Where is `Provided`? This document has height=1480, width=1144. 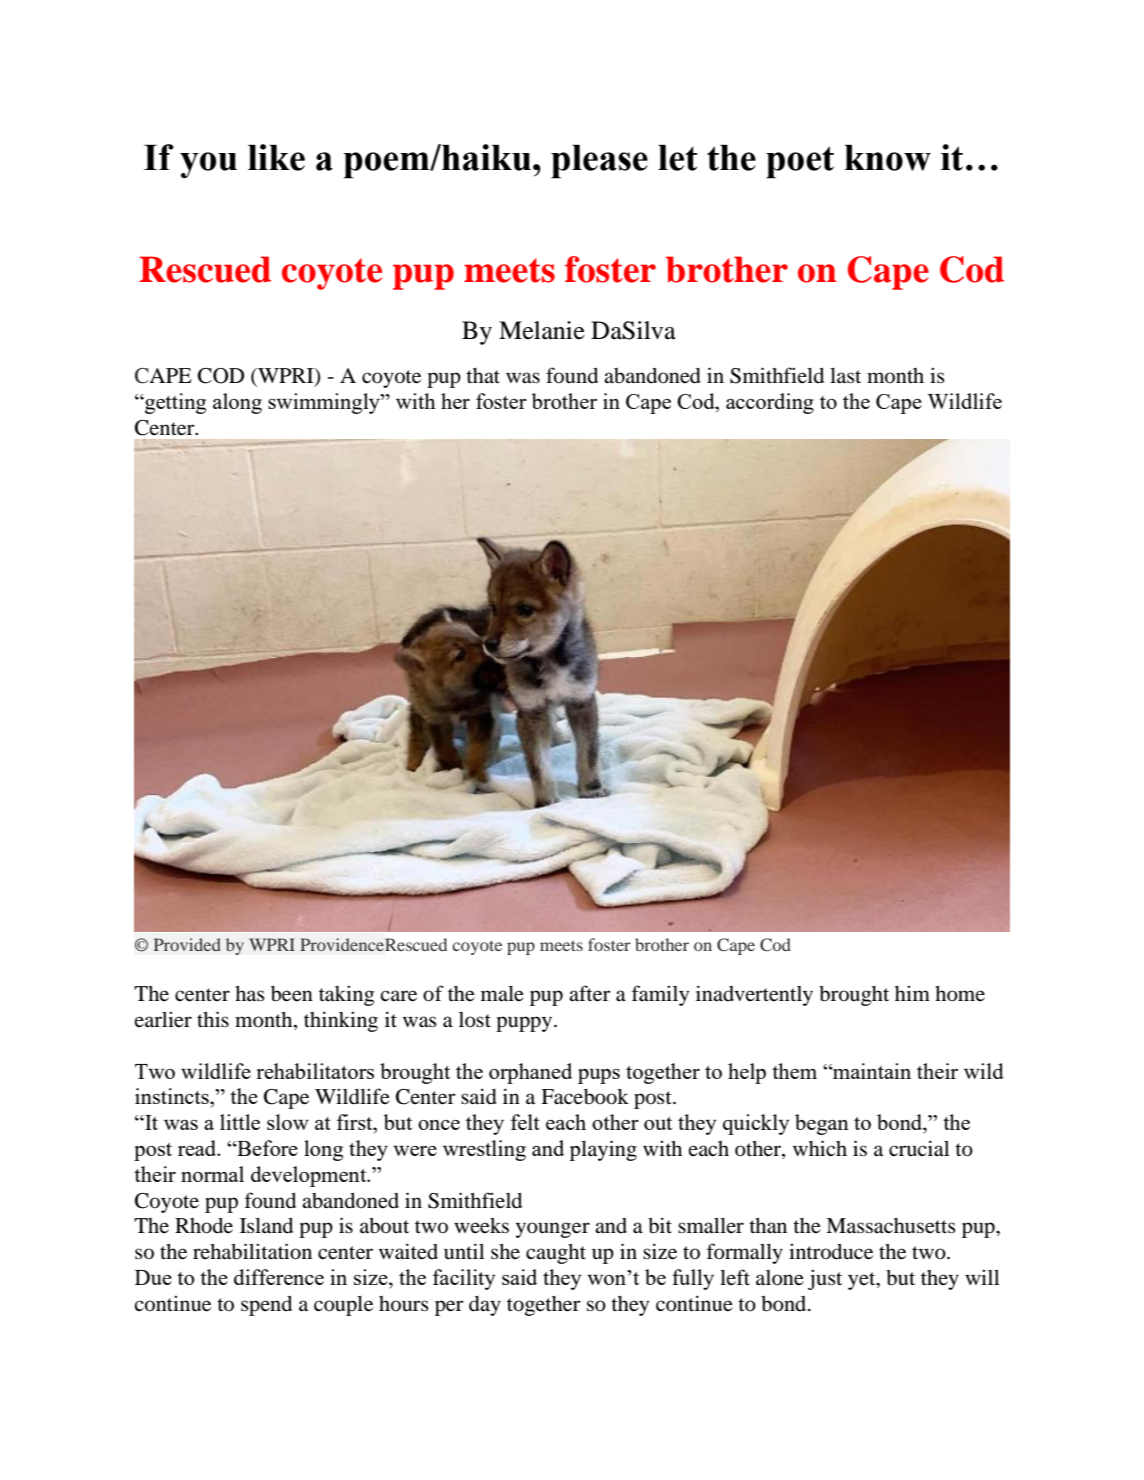 Provided is located at coordinates (187, 944).
